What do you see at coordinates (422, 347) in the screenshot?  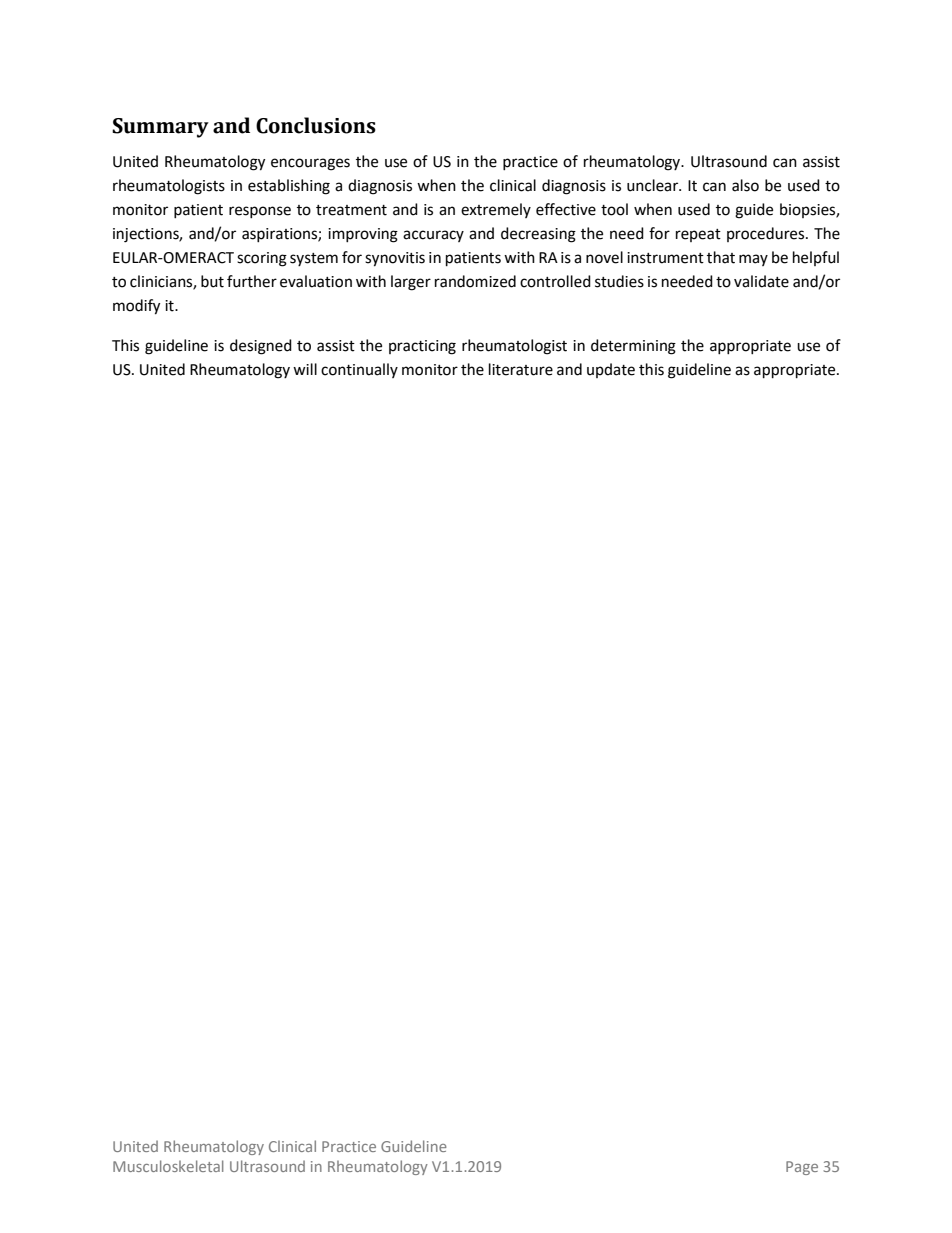 I see `practicing` at bounding box center [422, 347].
